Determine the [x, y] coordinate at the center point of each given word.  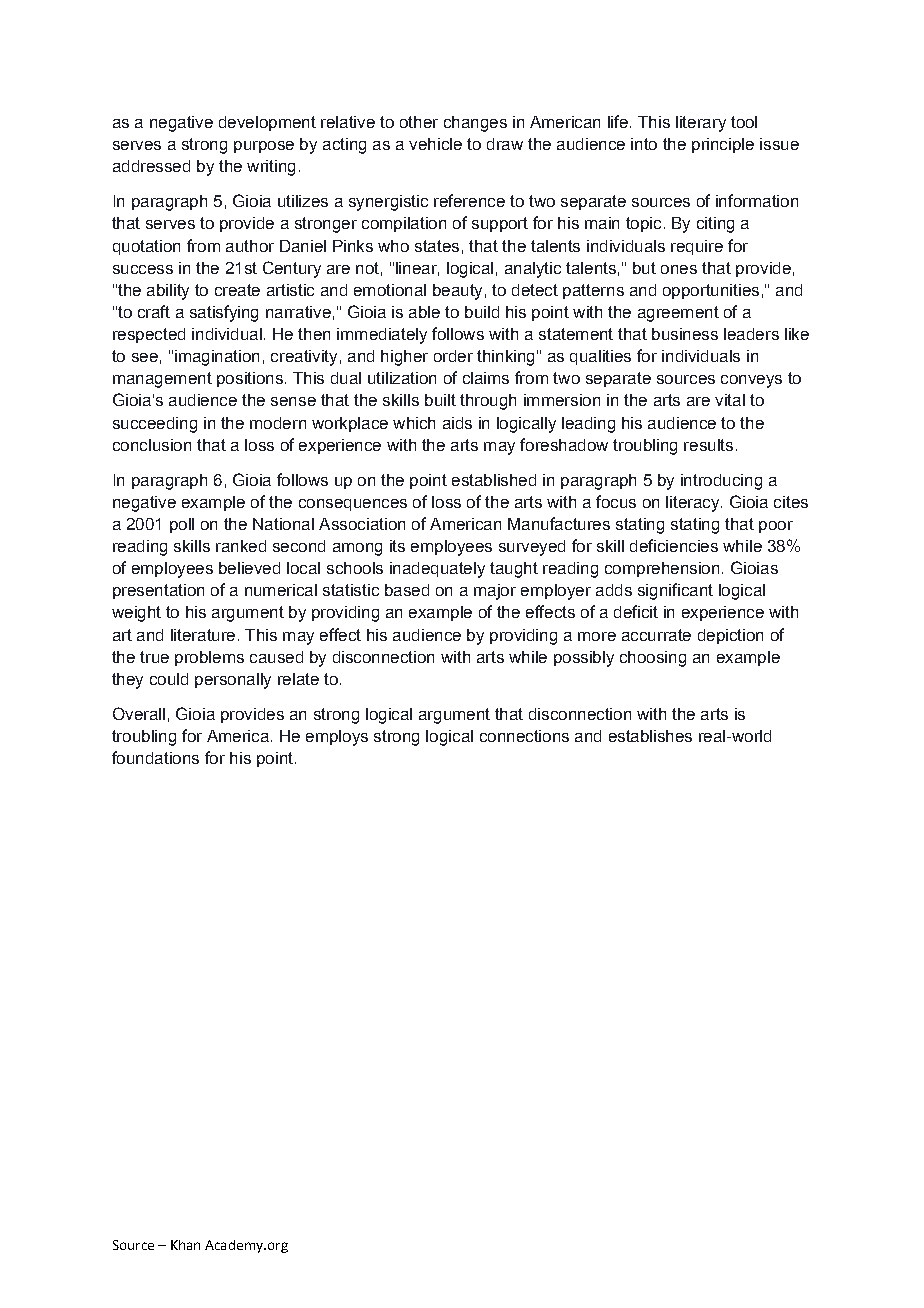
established [494, 480]
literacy [694, 504]
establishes [650, 736]
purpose [264, 147]
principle [723, 145]
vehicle [435, 144]
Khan [185, 1245]
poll [182, 525]
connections [524, 736]
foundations [155, 757]
